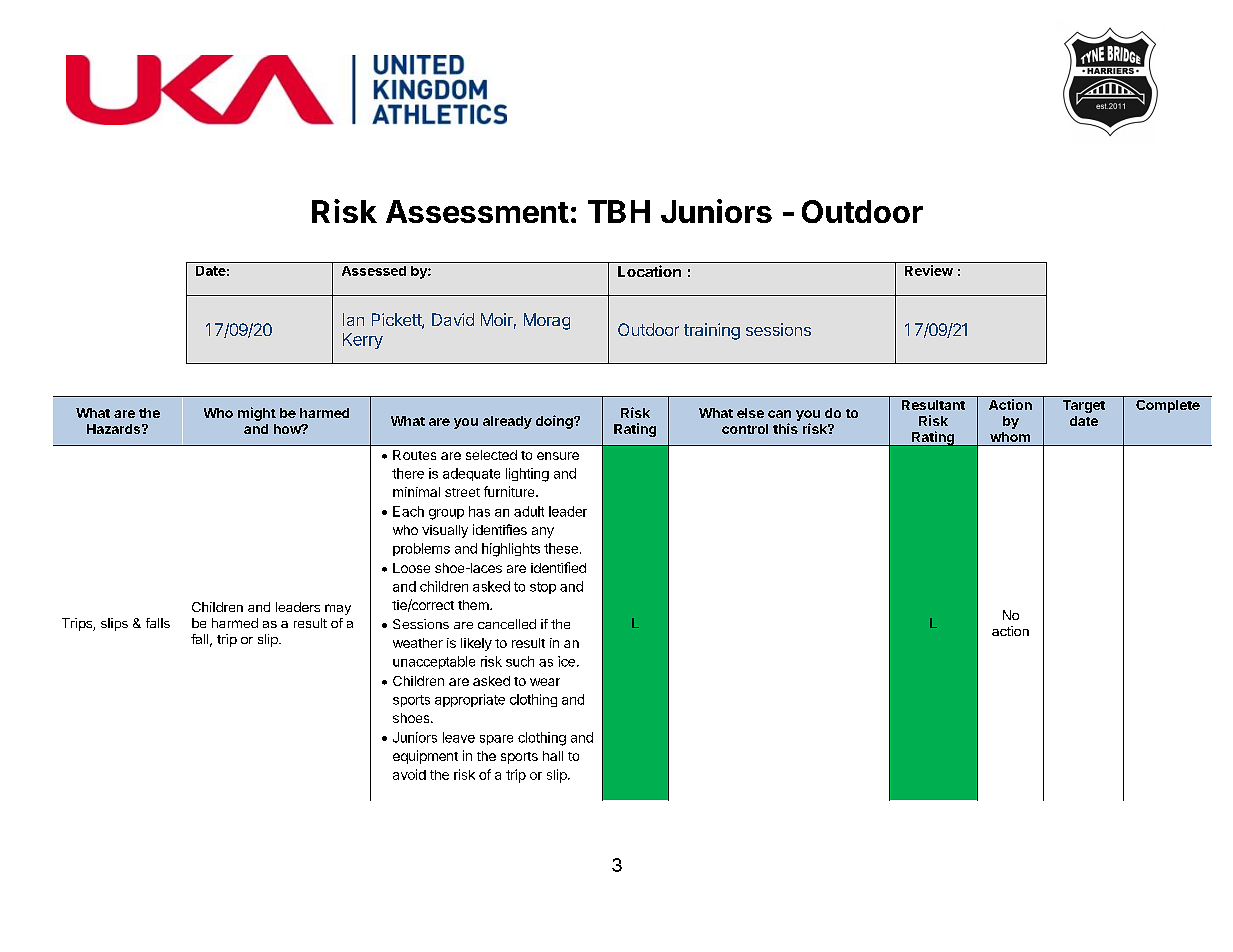  Describe the element at coordinates (374, 271) in the screenshot. I see `Assessed` at that location.
